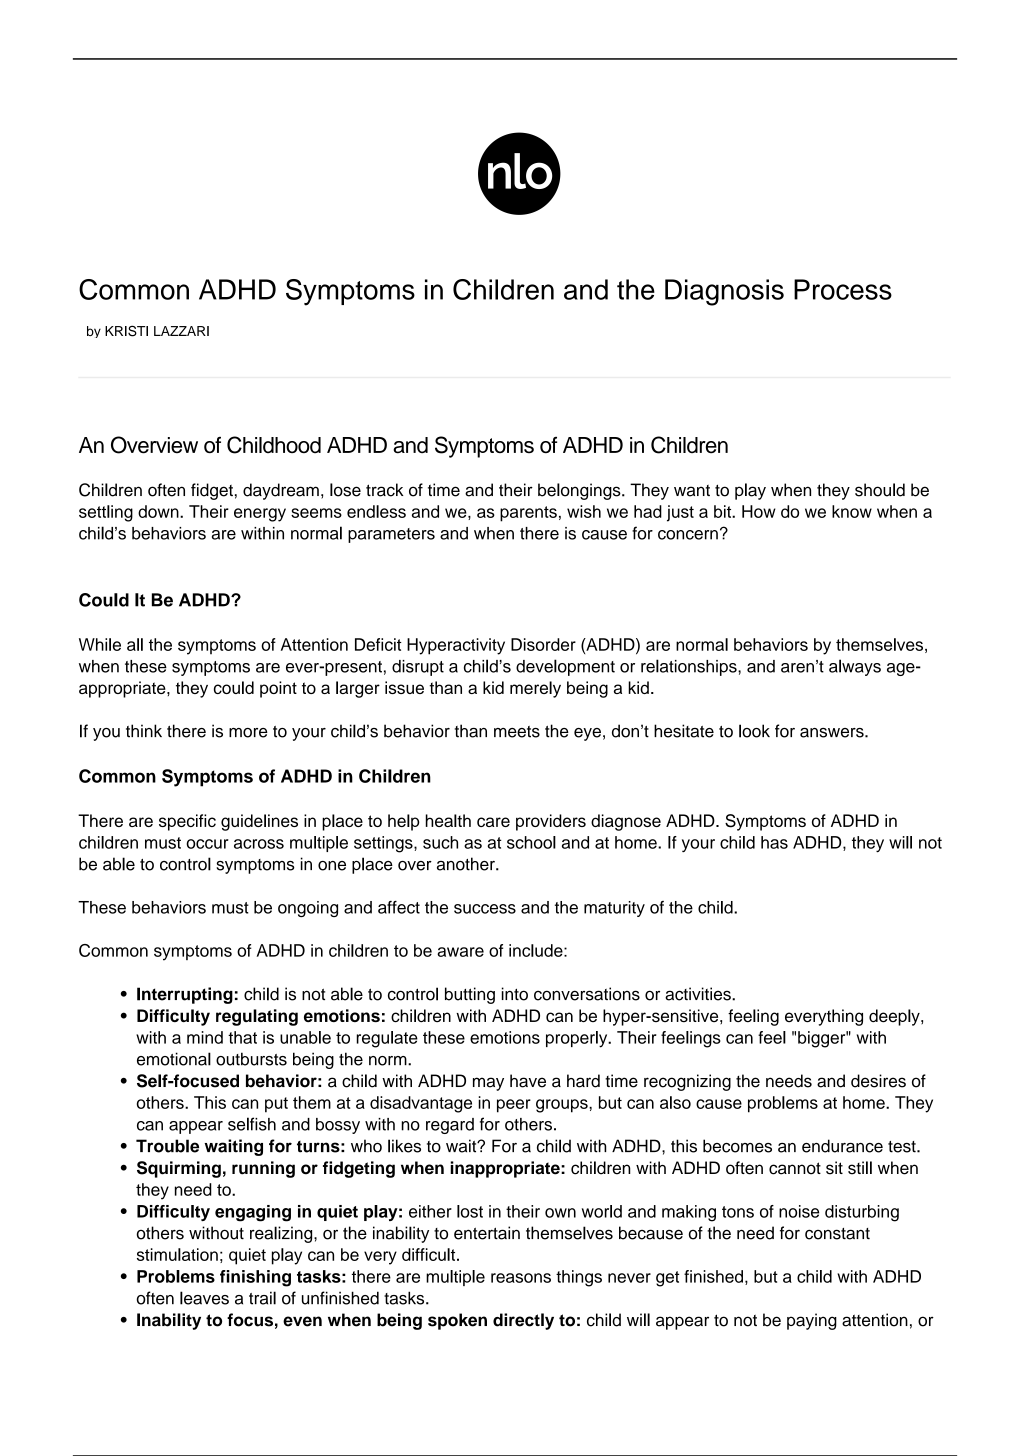 Image resolution: width=1030 pixels, height=1456 pixels. I want to click on always, so click(855, 667).
